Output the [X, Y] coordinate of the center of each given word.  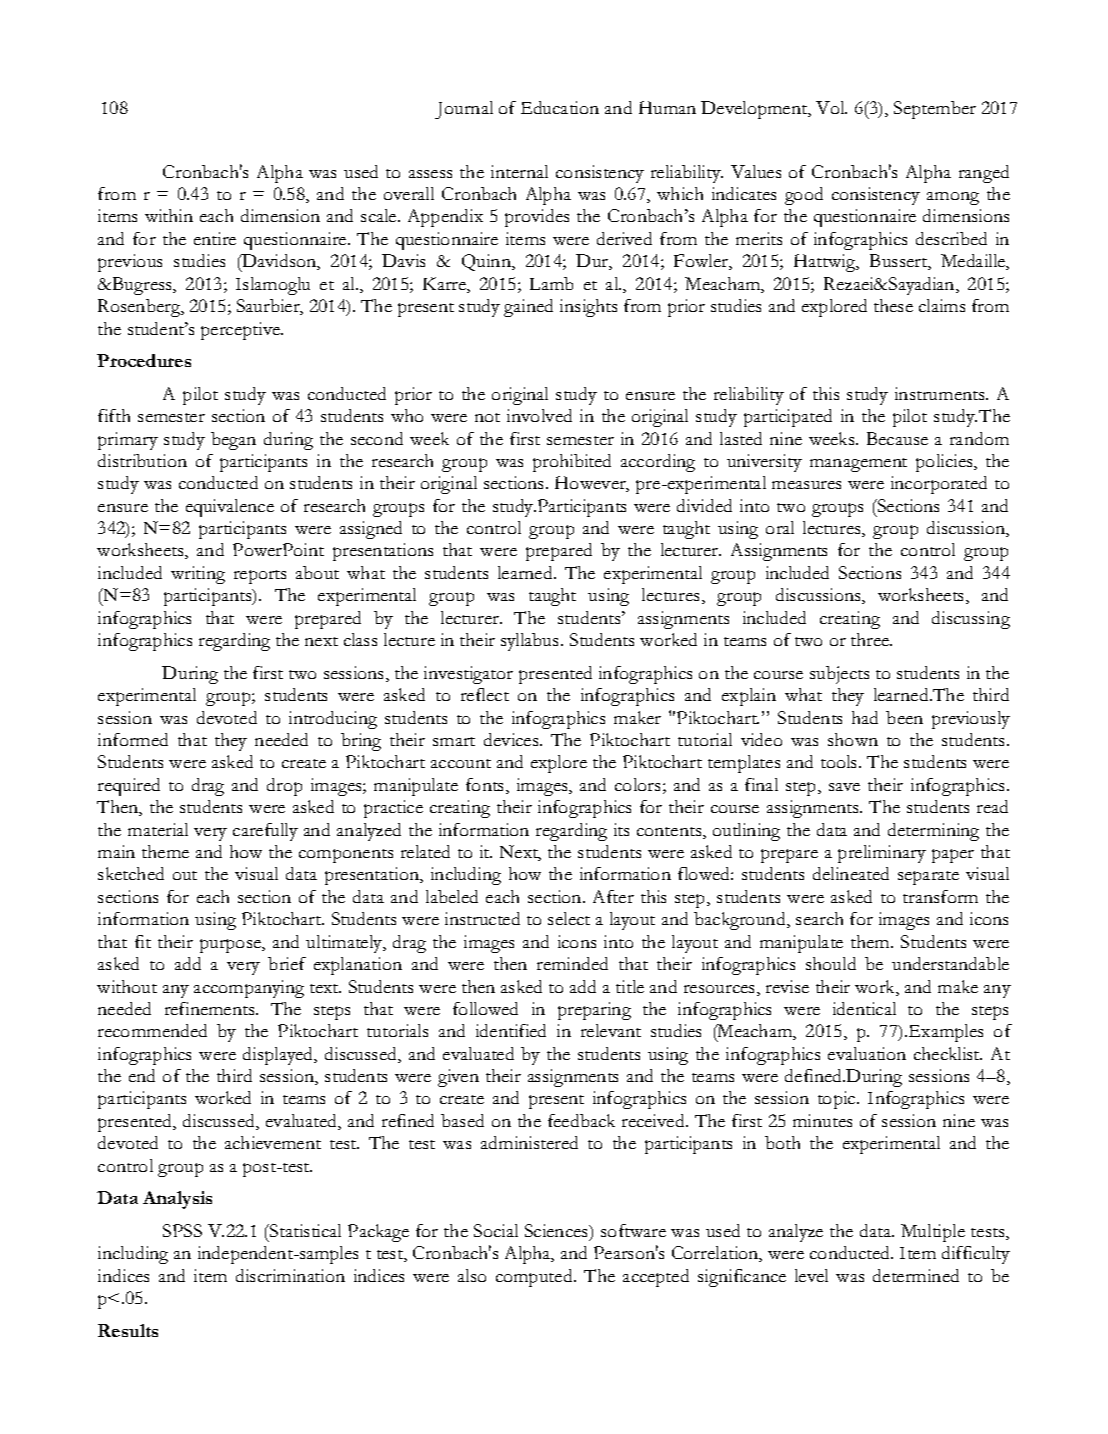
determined [916, 1275]
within [169, 215]
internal [519, 171]
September [935, 110]
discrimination [290, 1275]
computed [535, 1278]
